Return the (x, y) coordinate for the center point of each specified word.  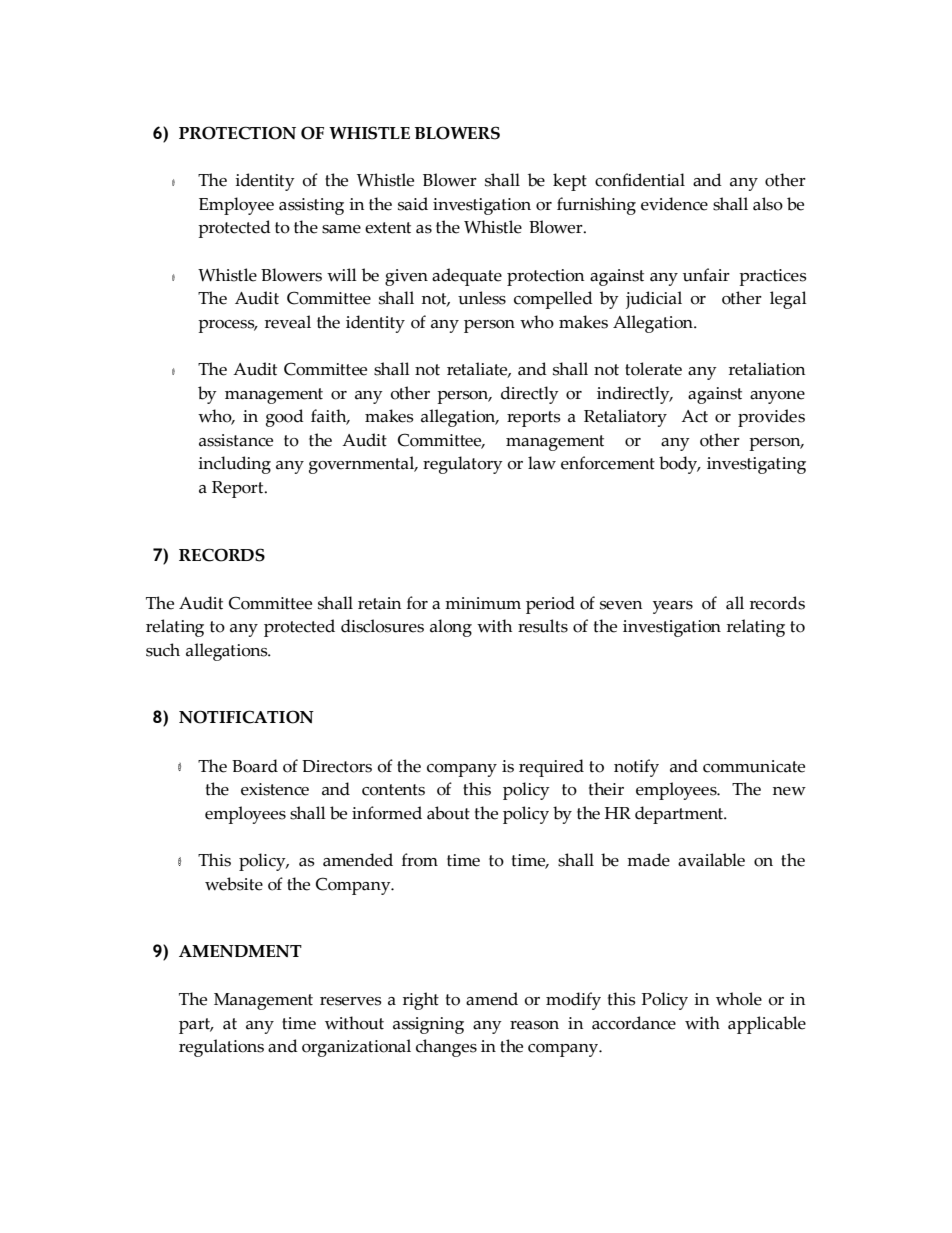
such (163, 650)
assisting (311, 206)
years (673, 607)
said (413, 204)
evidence (674, 204)
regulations (221, 1048)
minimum (483, 603)
